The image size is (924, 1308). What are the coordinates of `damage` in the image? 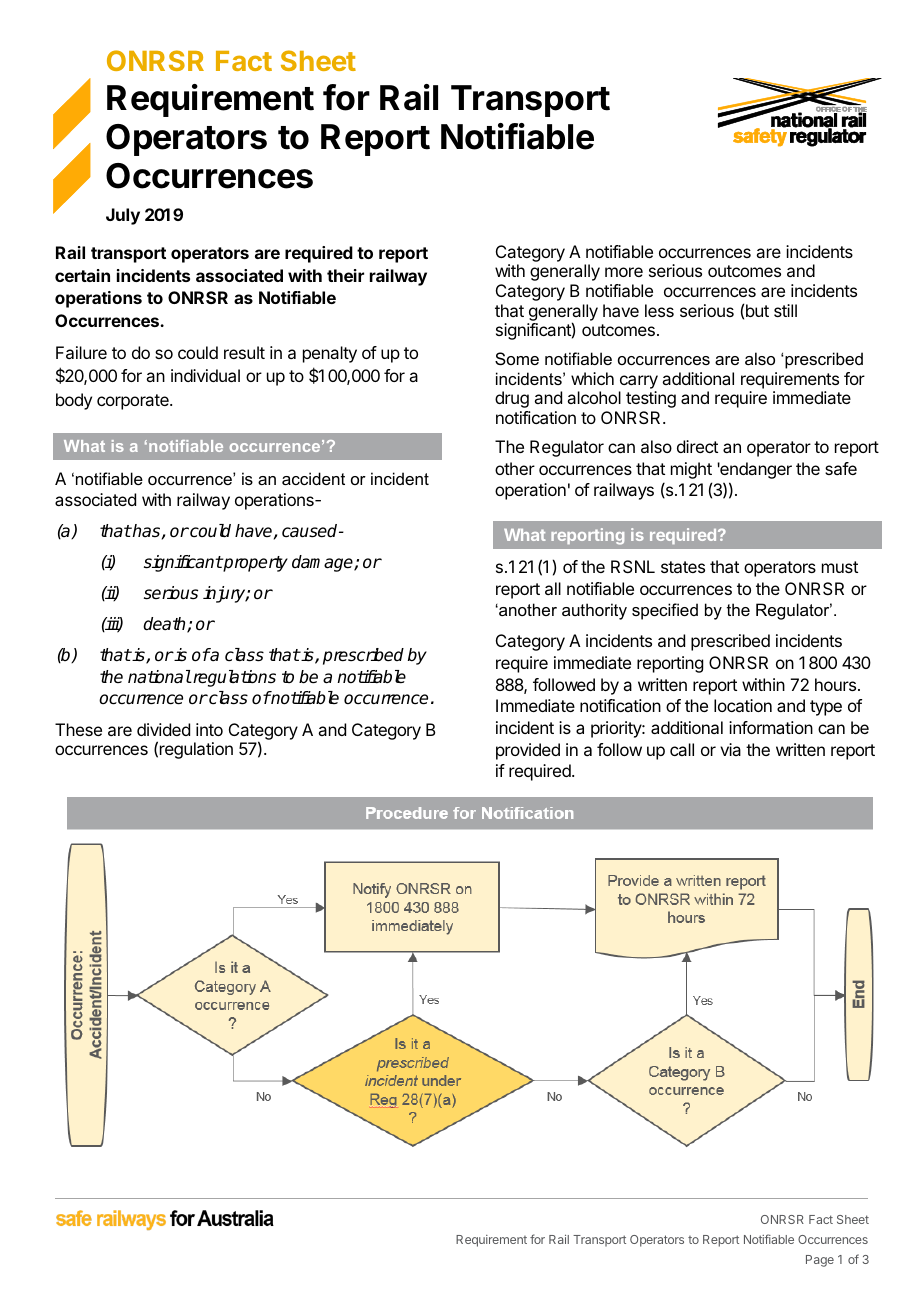 It's located at (323, 563).
